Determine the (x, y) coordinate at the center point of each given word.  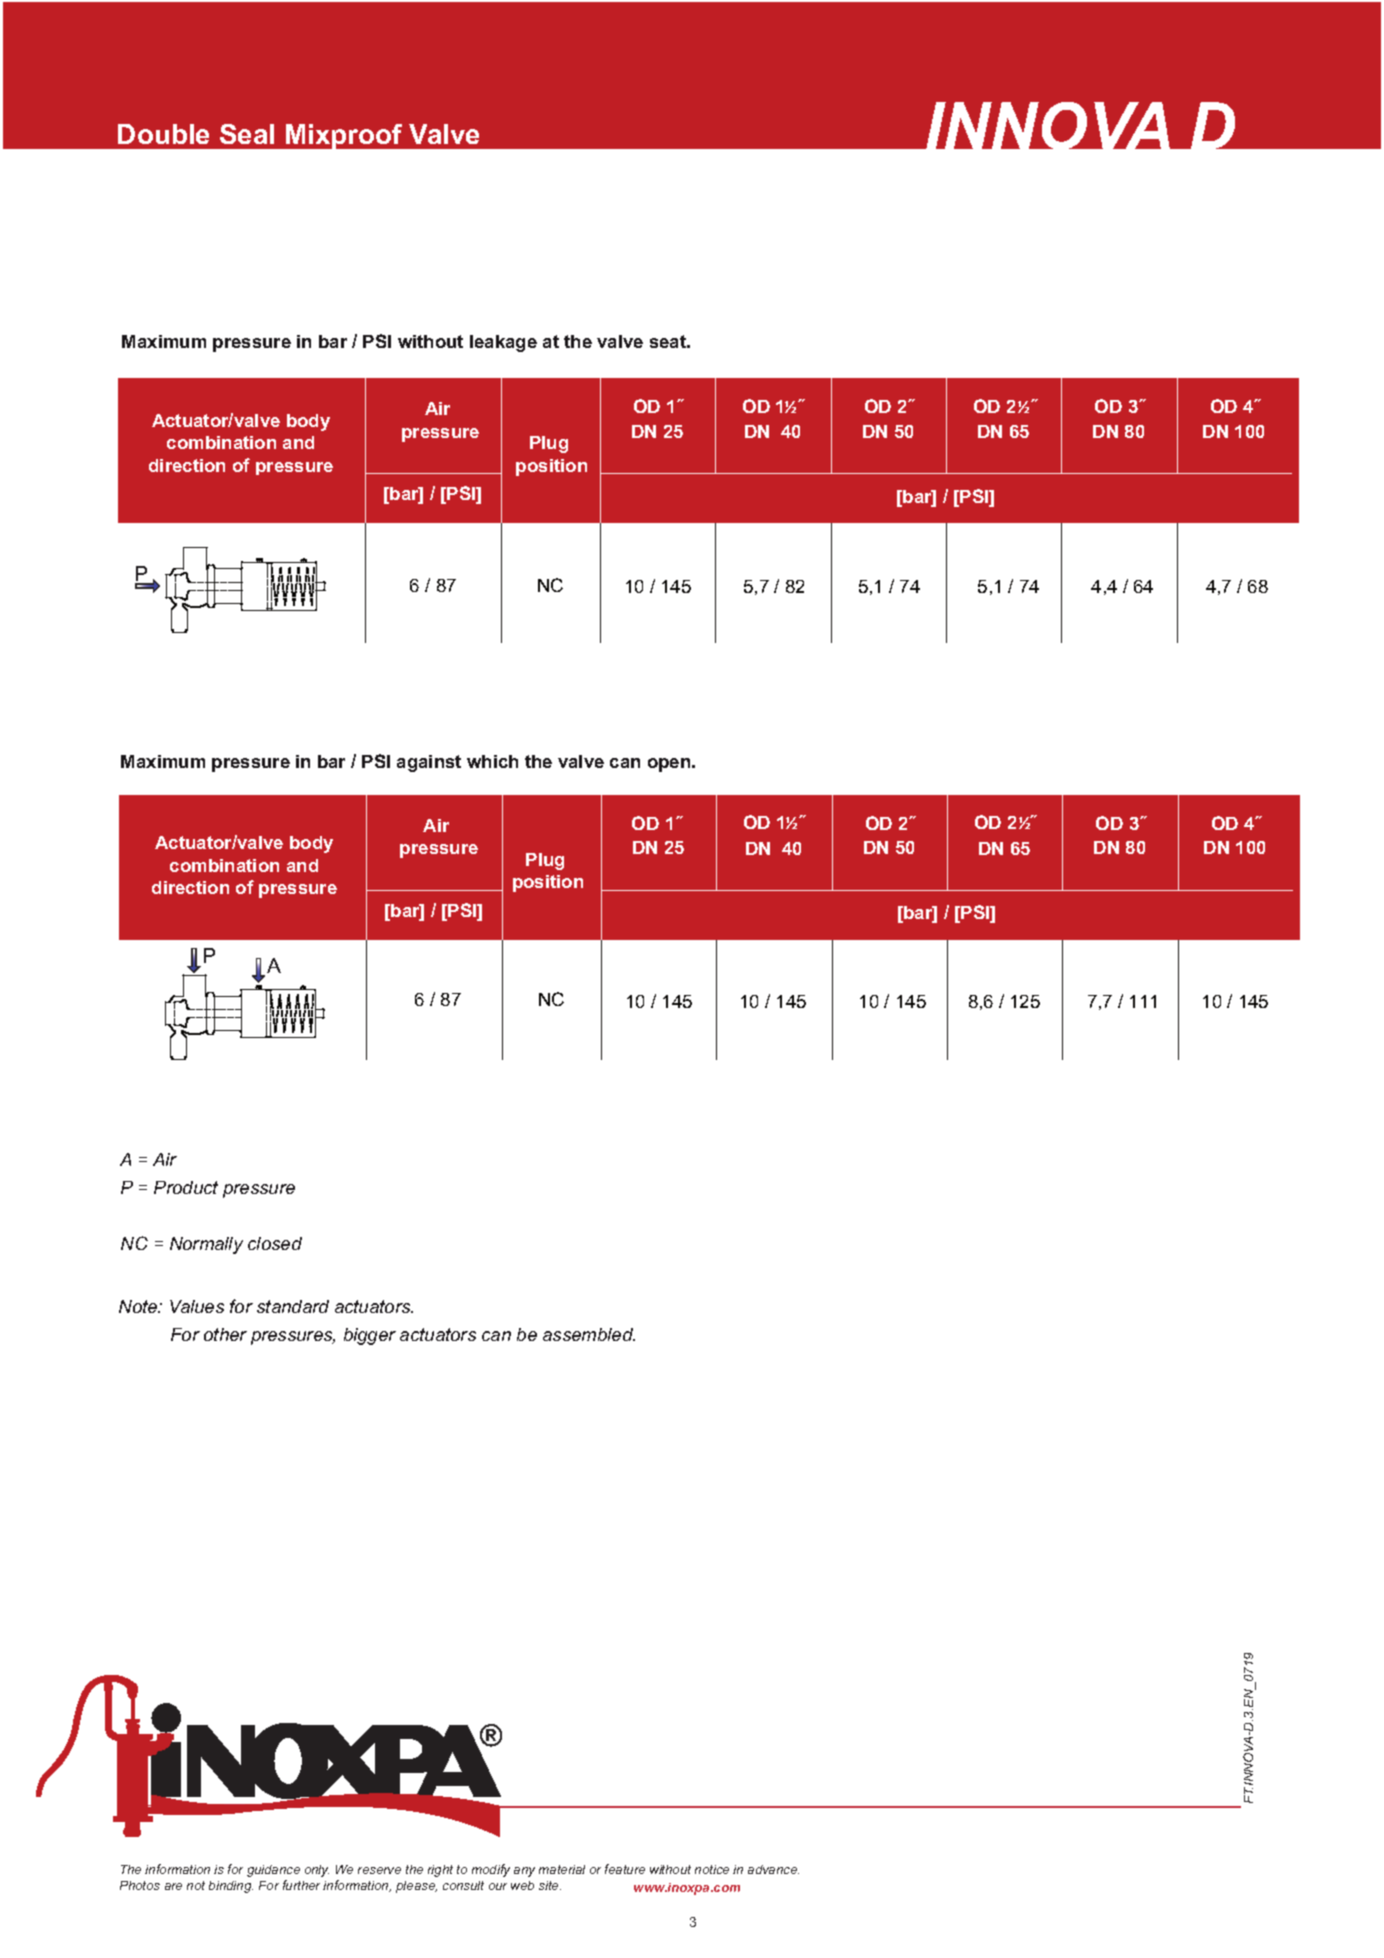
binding (231, 1887)
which (492, 761)
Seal (247, 134)
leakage (503, 343)
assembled (589, 1334)
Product (186, 1187)
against (429, 763)
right (440, 1871)
